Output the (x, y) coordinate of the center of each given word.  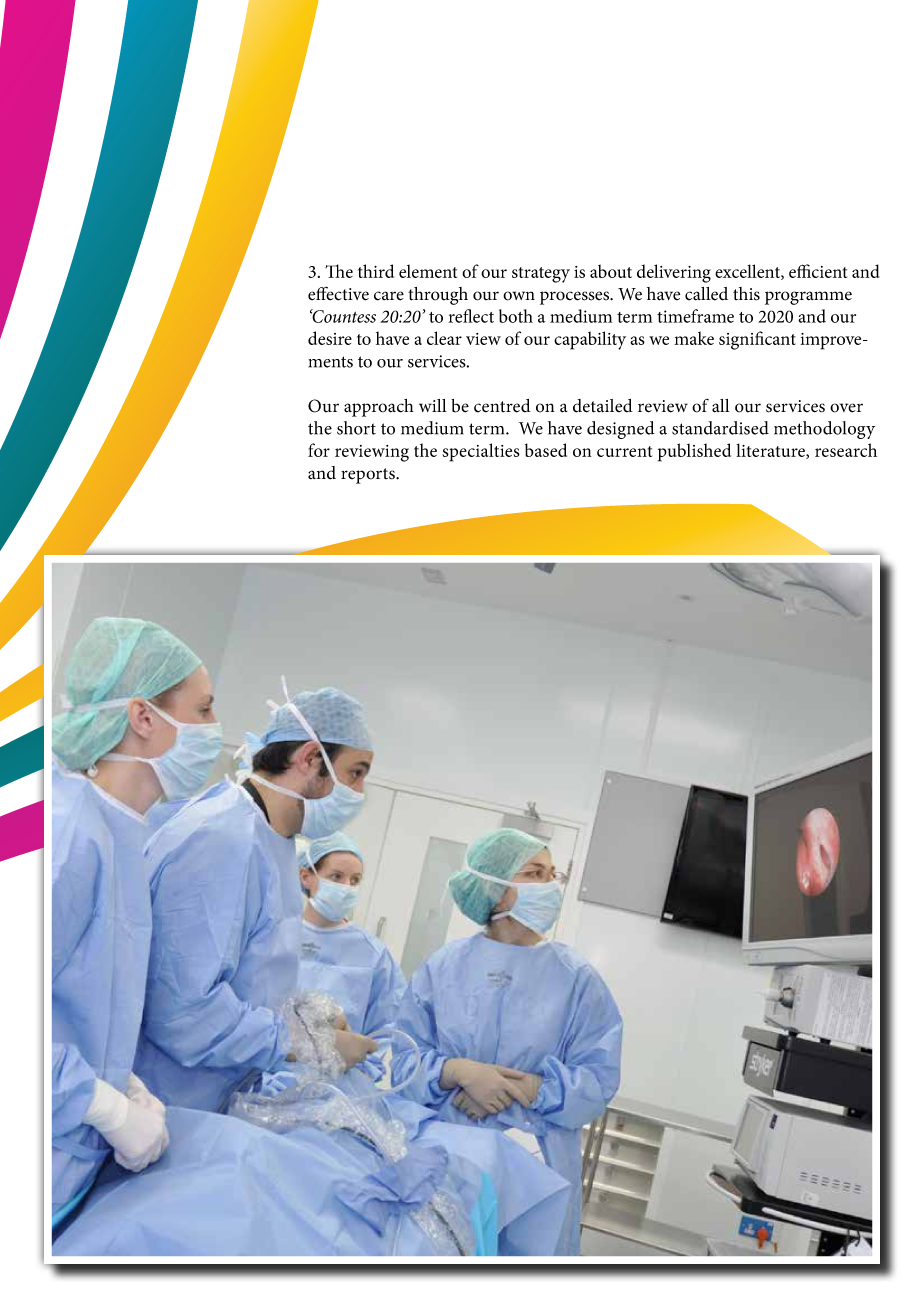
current (624, 451)
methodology (824, 430)
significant (757, 340)
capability (590, 340)
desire (330, 338)
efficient (818, 271)
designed (621, 430)
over (846, 408)
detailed (603, 406)
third (376, 271)
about (611, 271)
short (356, 428)
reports (369, 476)
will (433, 405)
